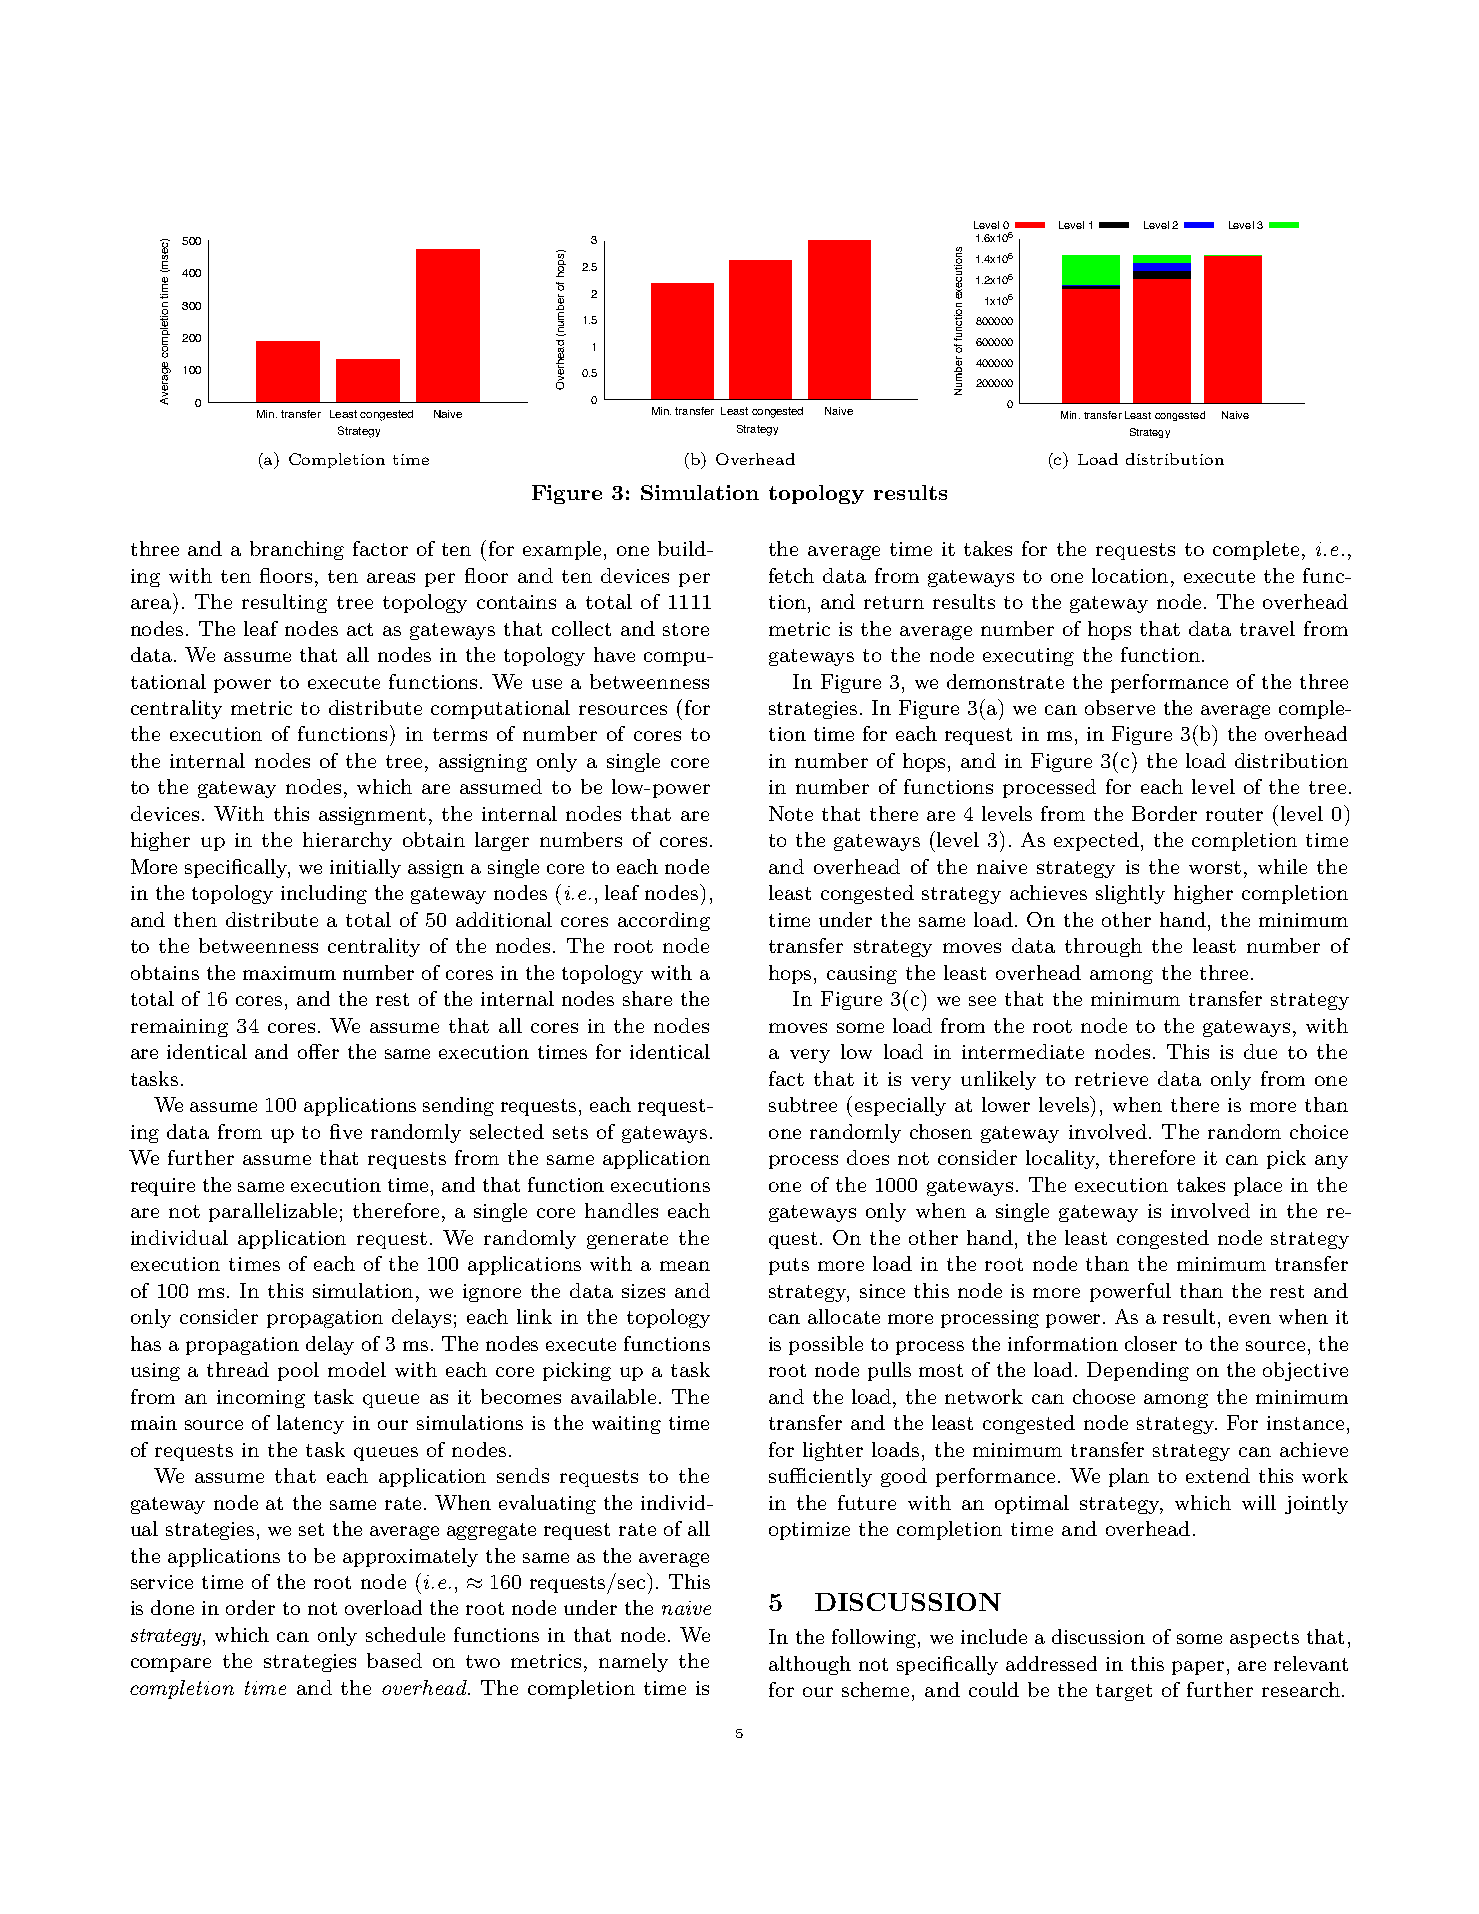  What do you see at coordinates (297, 550) in the page?
I see `branching` at bounding box center [297, 550].
